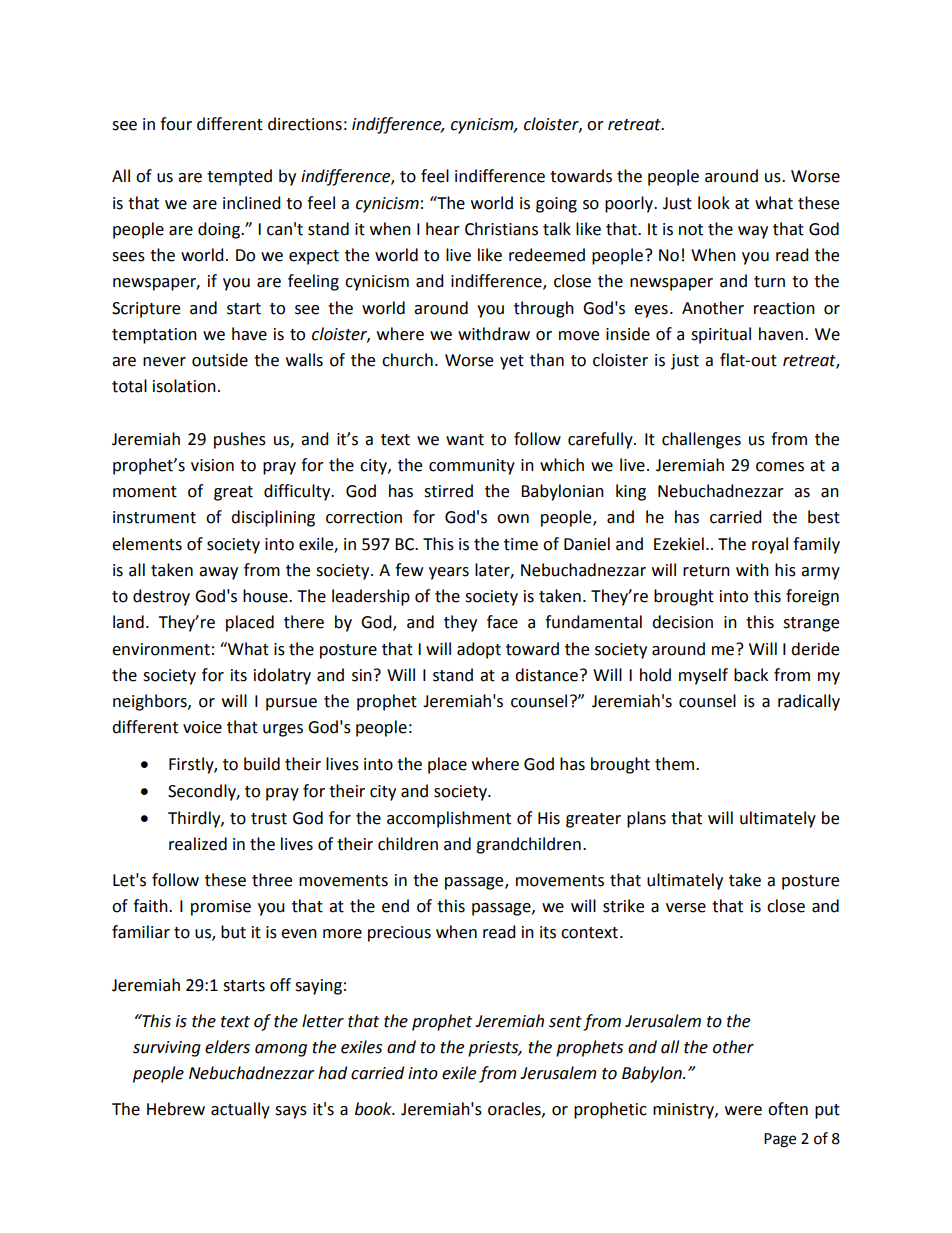 The image size is (952, 1233). I want to click on distance, so click(546, 675).
